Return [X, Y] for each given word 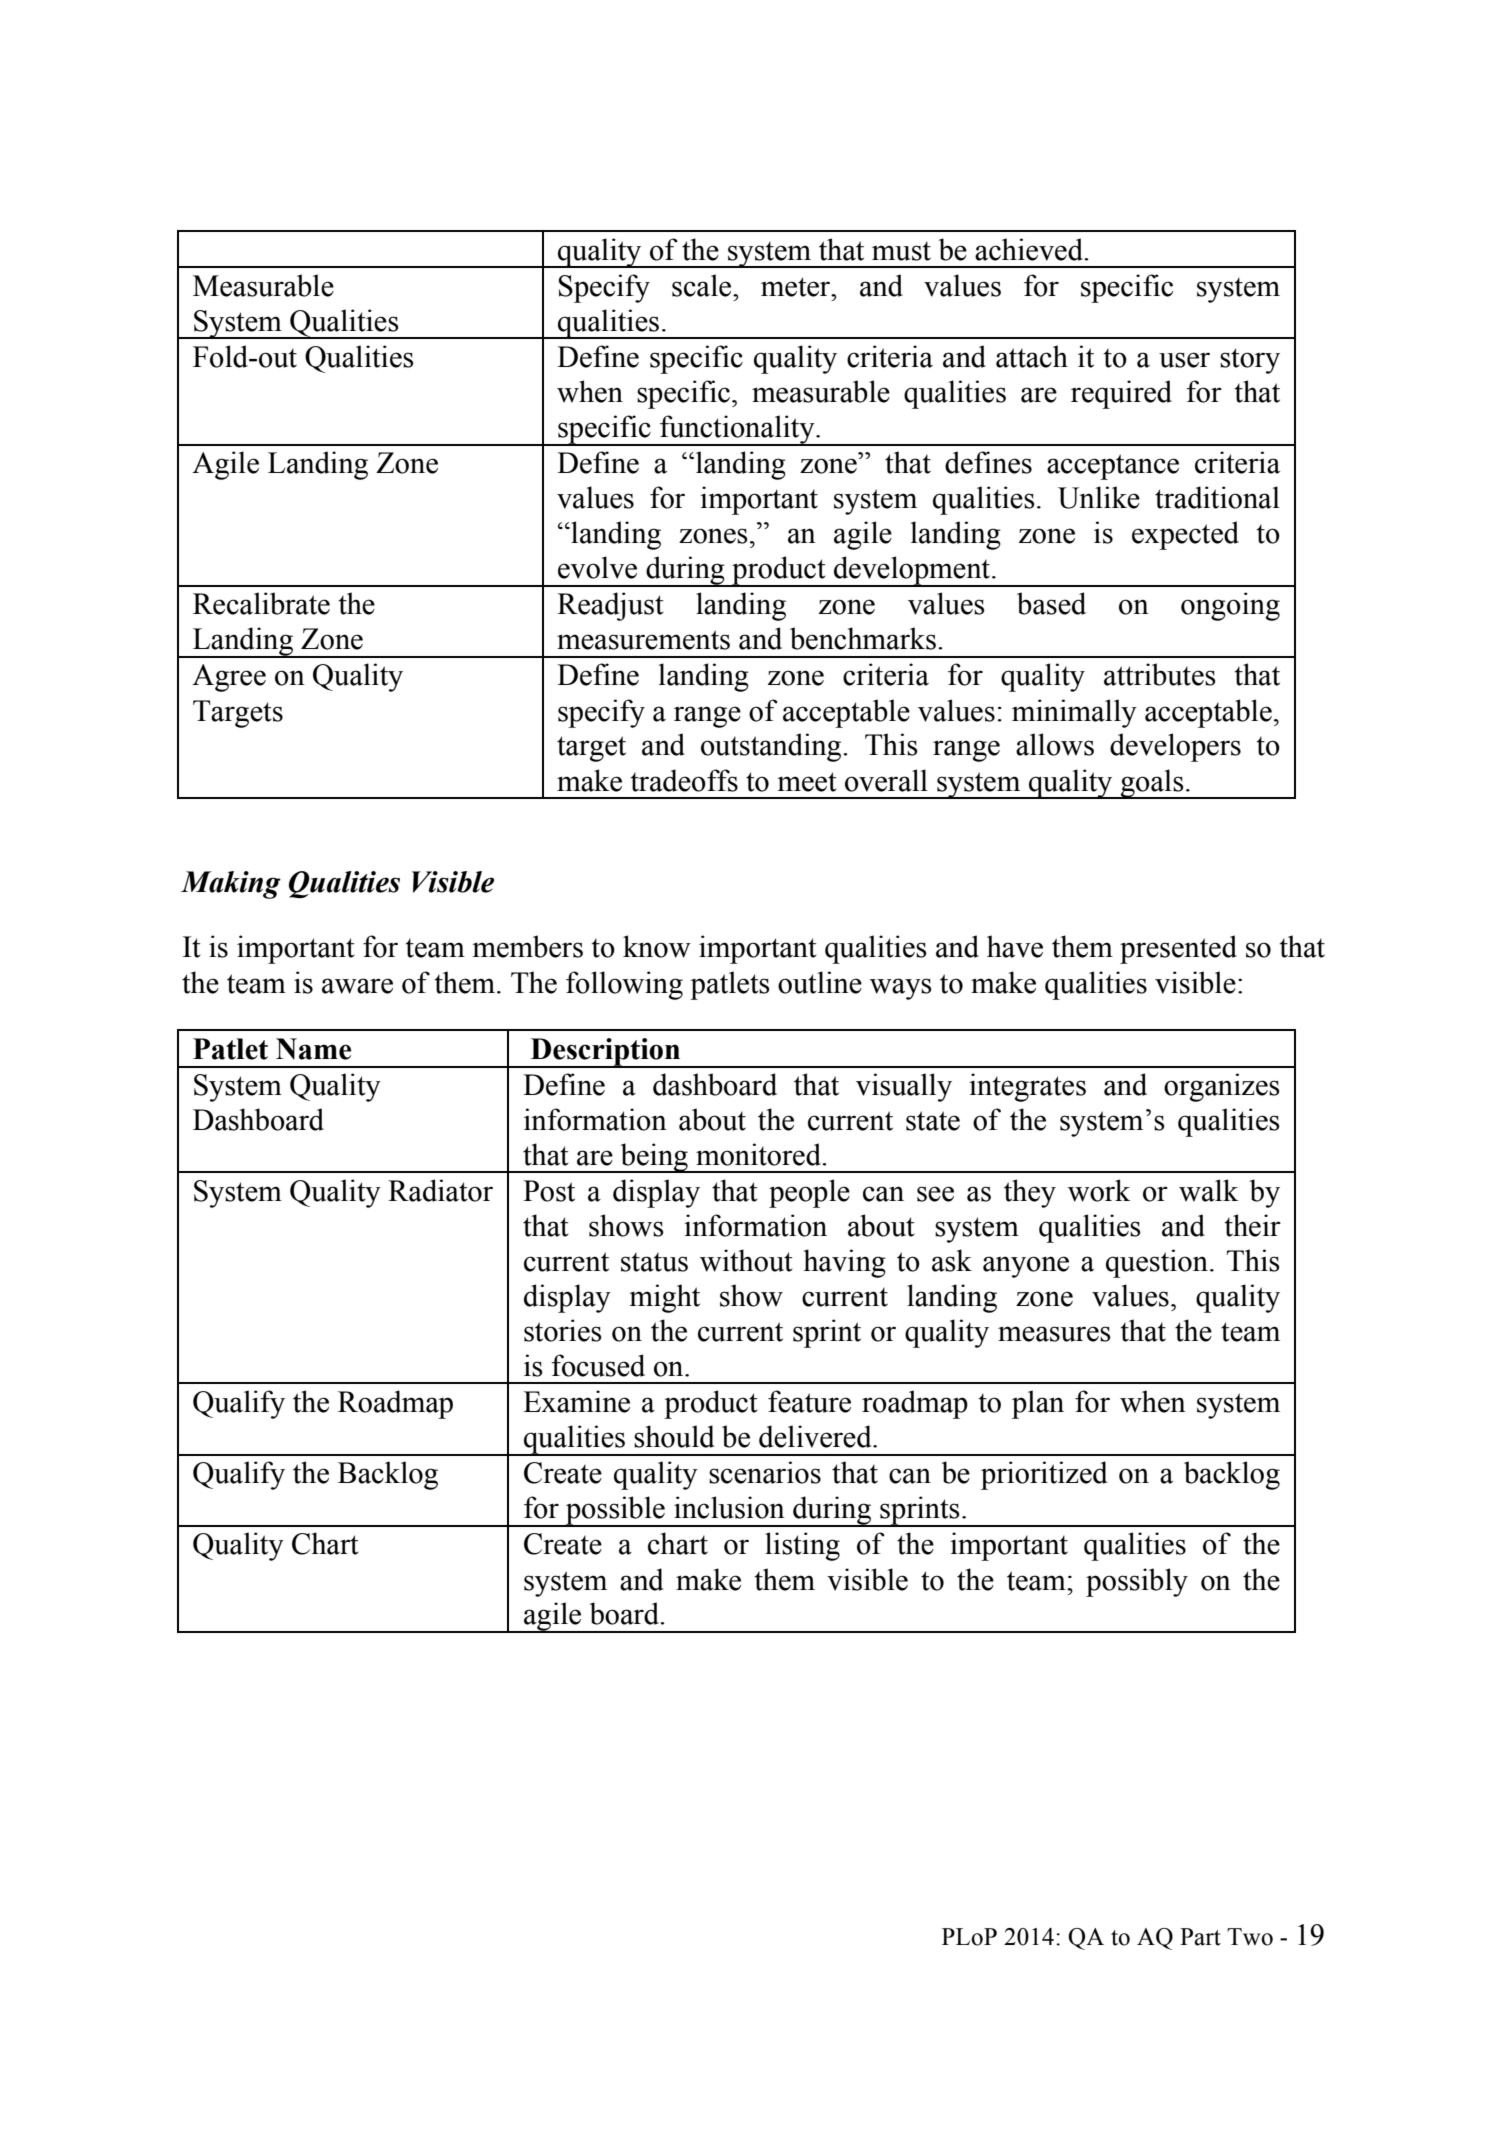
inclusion [729, 1507]
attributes [1160, 674]
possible [615, 1511]
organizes [1222, 1087]
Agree [229, 678]
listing [802, 1546]
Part [1200, 1937]
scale [703, 285]
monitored [760, 1154]
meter [797, 287]
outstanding [772, 747]
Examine [576, 1401]
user [1184, 360]
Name [313, 1049]
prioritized [1044, 1475]
